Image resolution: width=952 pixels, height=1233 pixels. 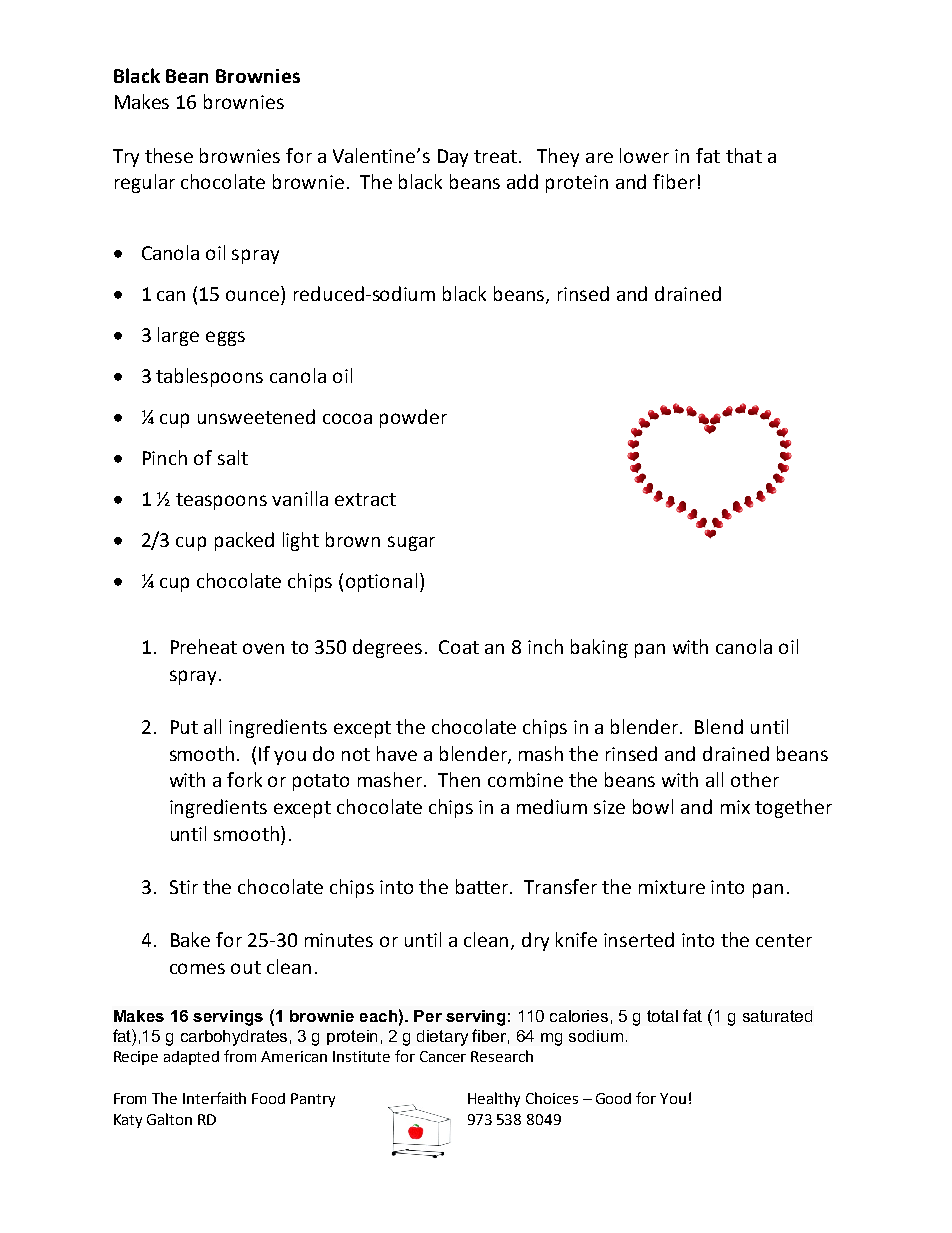 What do you see at coordinates (599, 648) in the screenshot?
I see `baking` at bounding box center [599, 648].
